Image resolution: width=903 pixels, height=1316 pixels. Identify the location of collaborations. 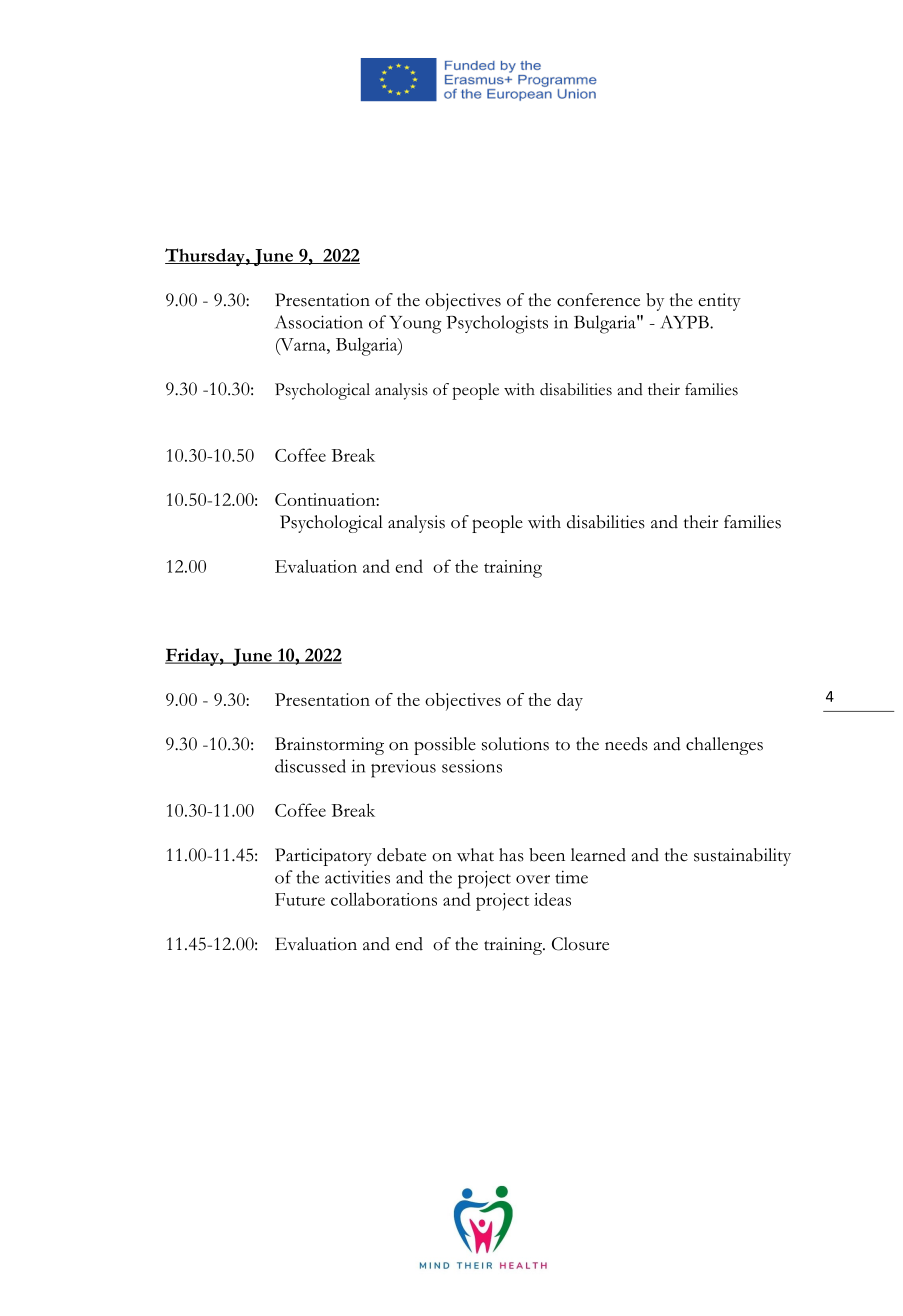
(384, 899).
